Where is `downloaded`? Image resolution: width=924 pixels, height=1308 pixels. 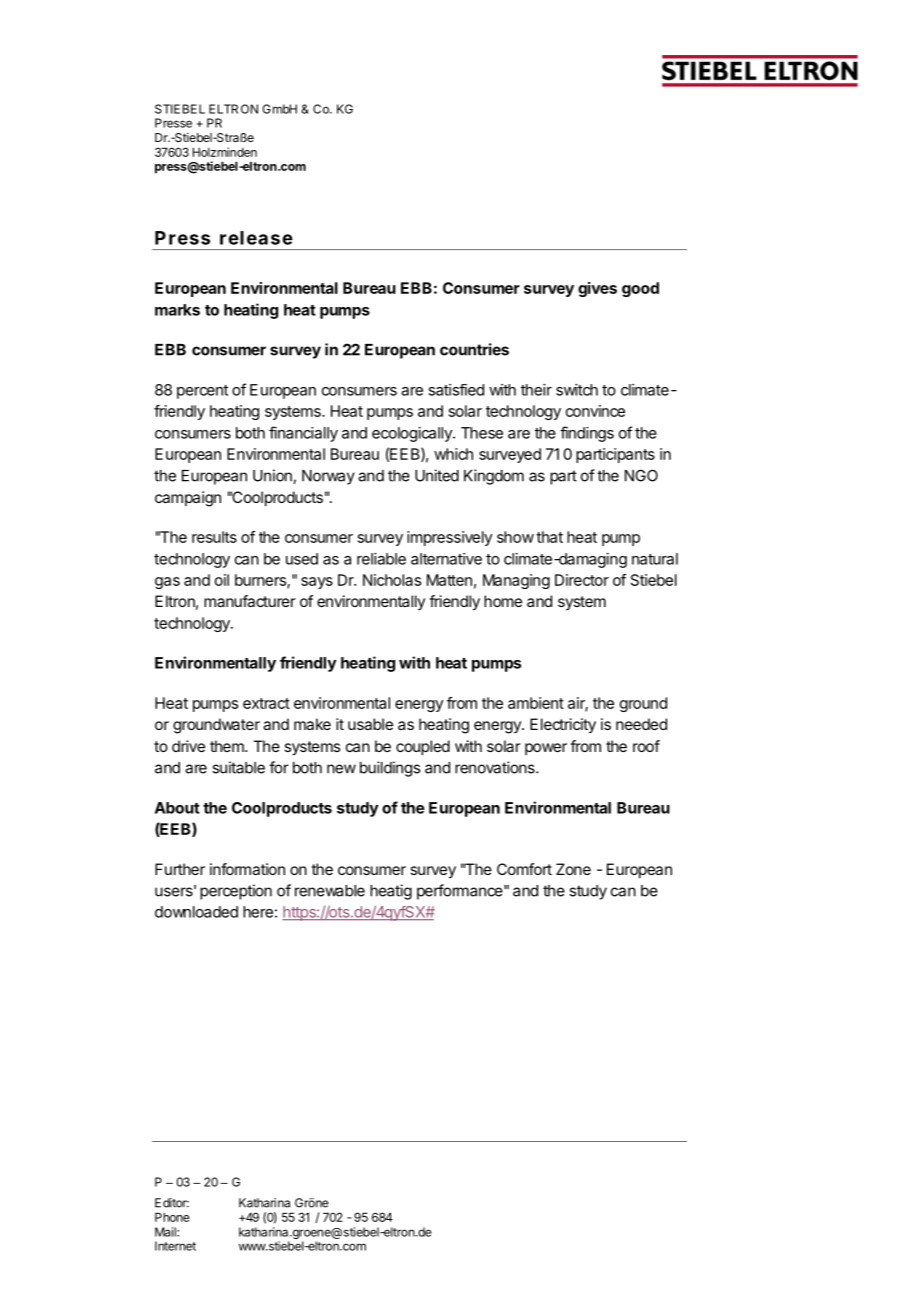 downloaded is located at coordinates (196, 912).
